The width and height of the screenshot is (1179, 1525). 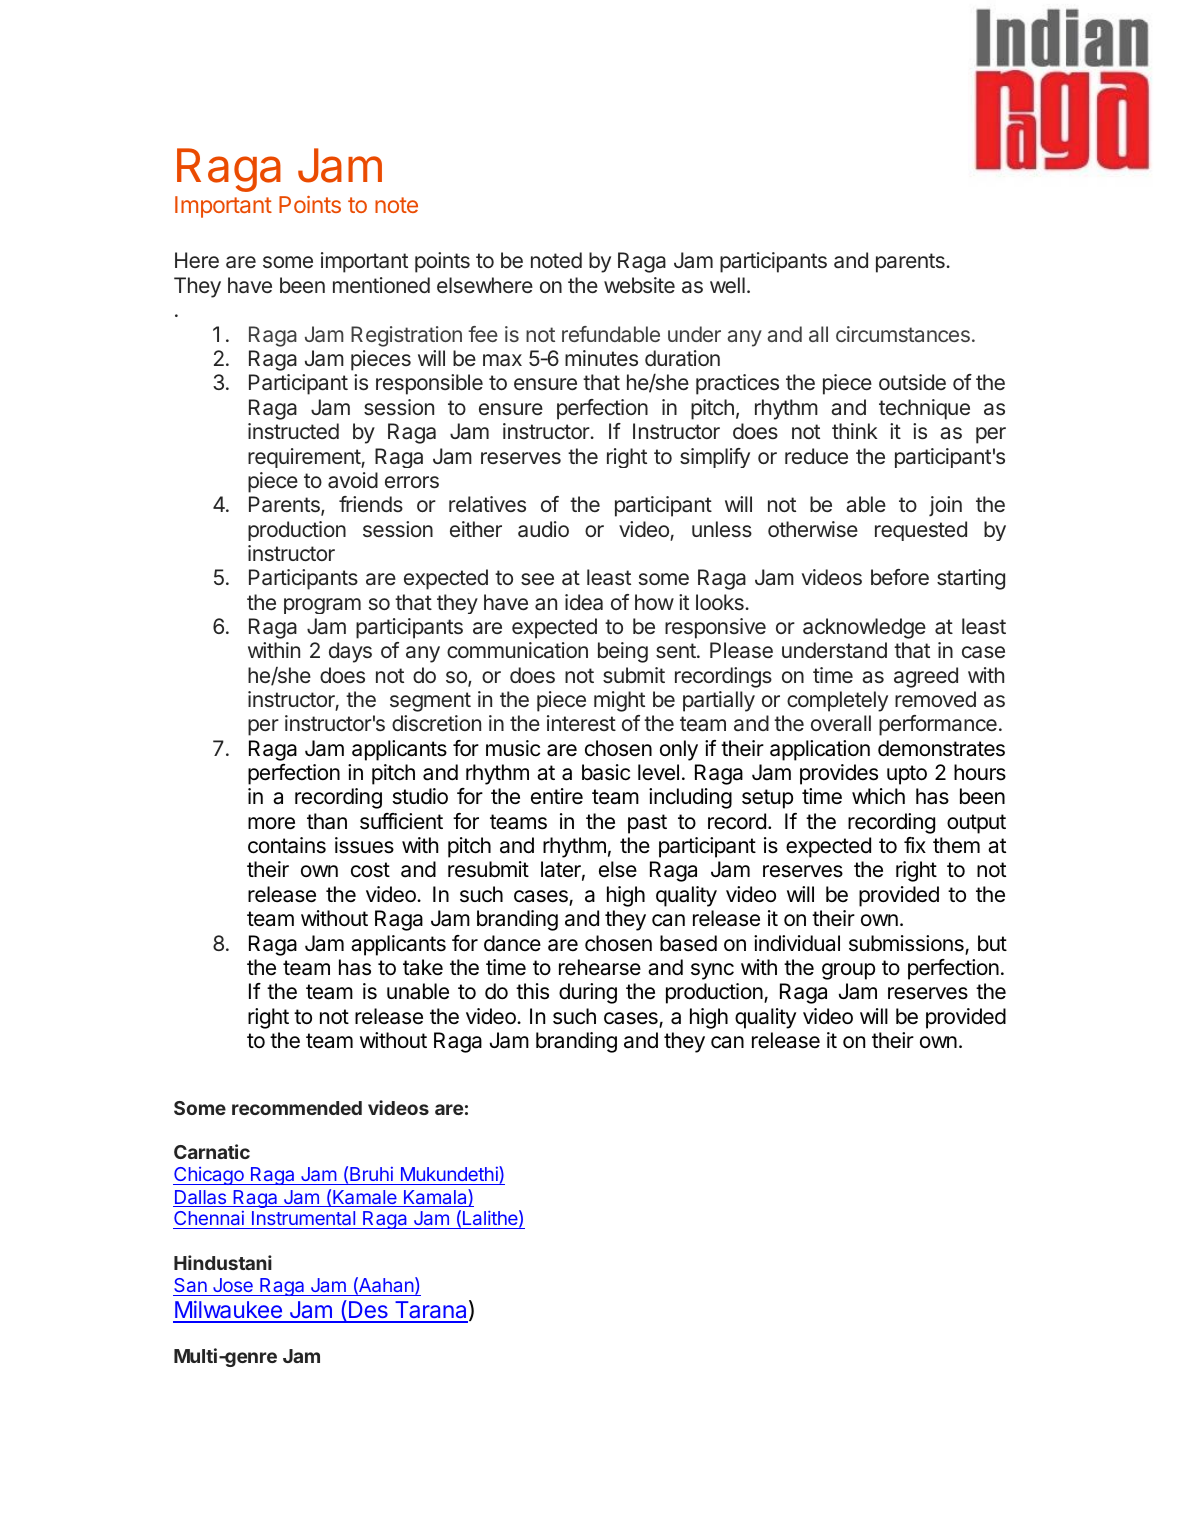 What do you see at coordinates (903, 334) in the screenshot?
I see `circumstances` at bounding box center [903, 334].
